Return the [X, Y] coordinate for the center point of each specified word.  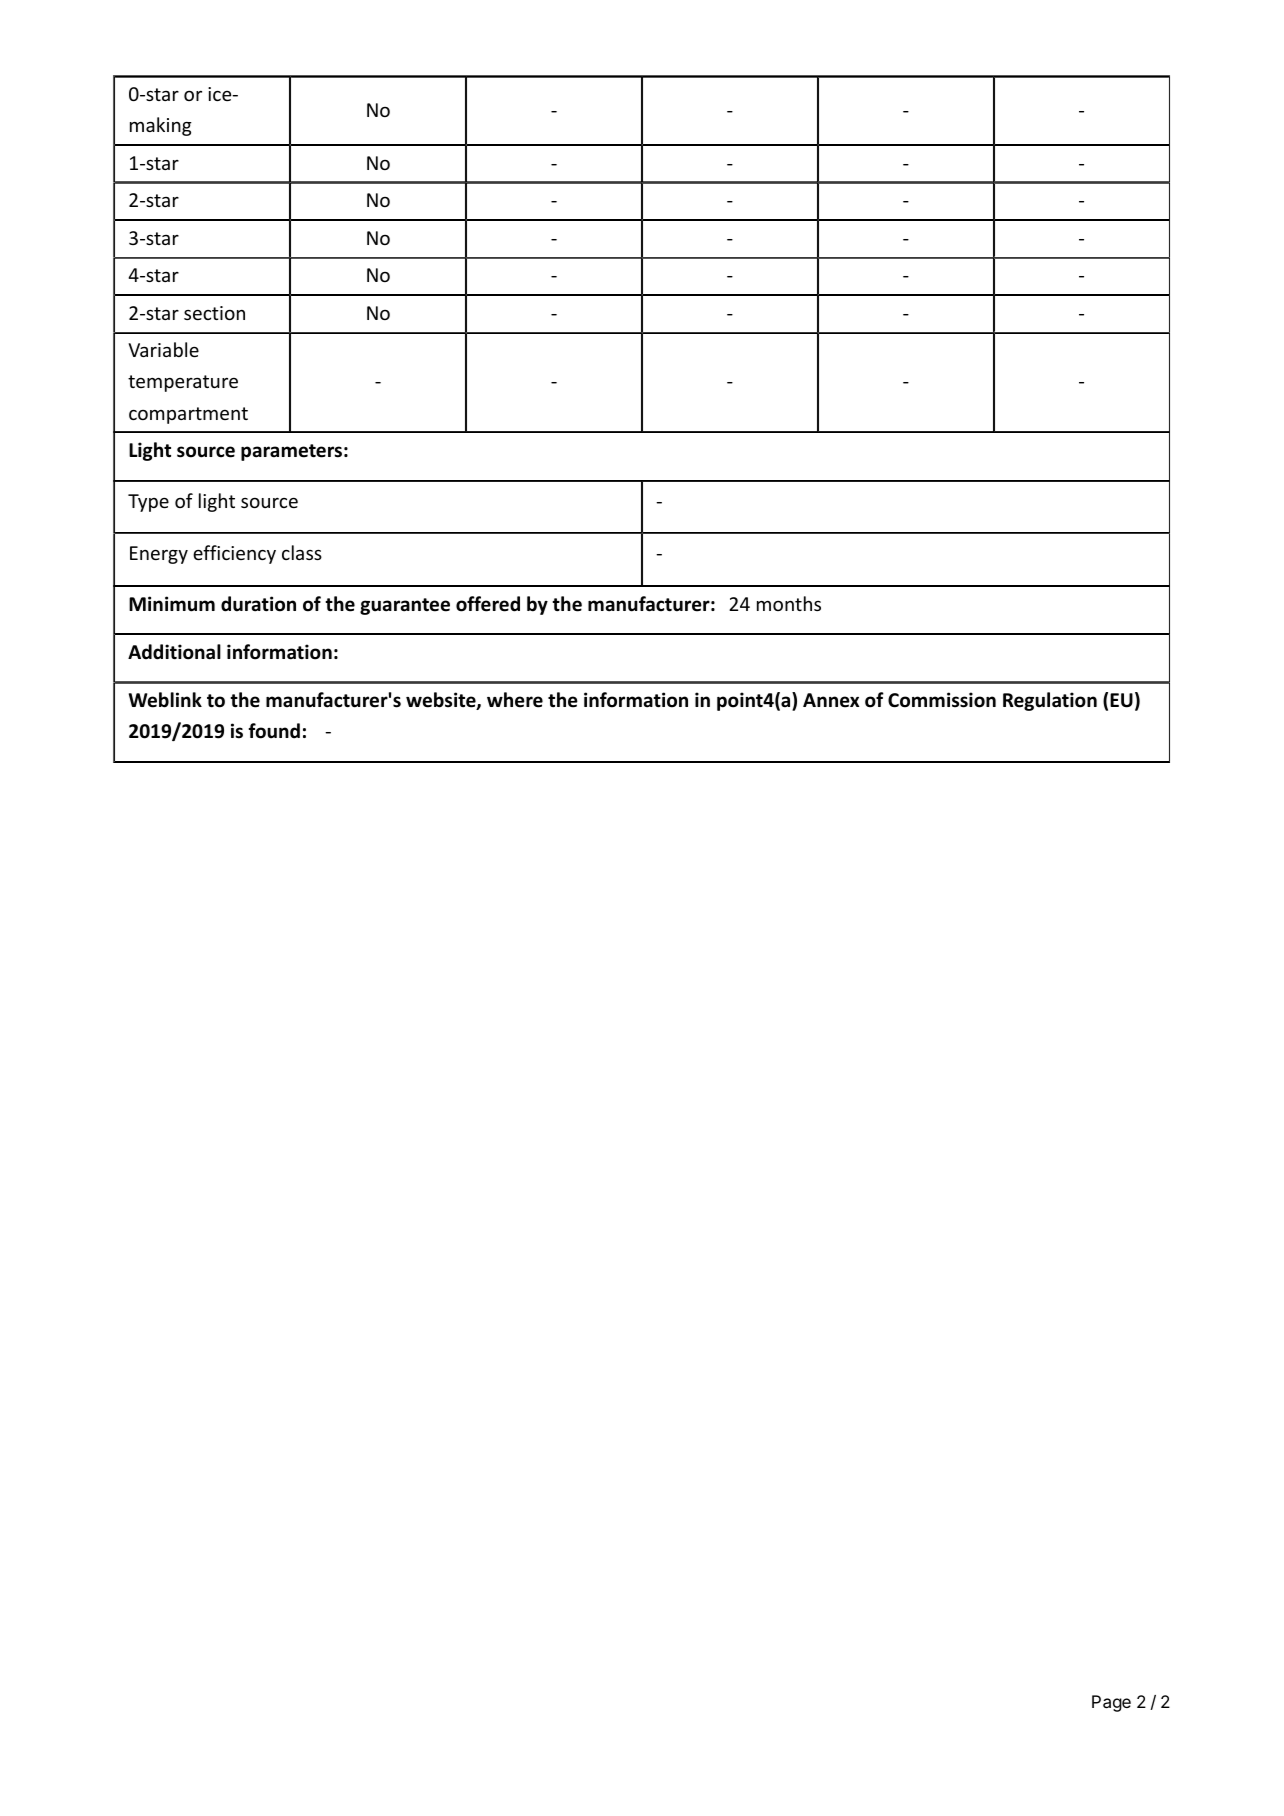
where [515, 700]
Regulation [1050, 701]
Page [1111, 1703]
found [274, 731]
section [214, 313]
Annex [831, 700]
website [442, 701]
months [789, 603]
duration [258, 604]
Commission [942, 700]
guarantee [405, 606]
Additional [174, 652]
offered [488, 604]
